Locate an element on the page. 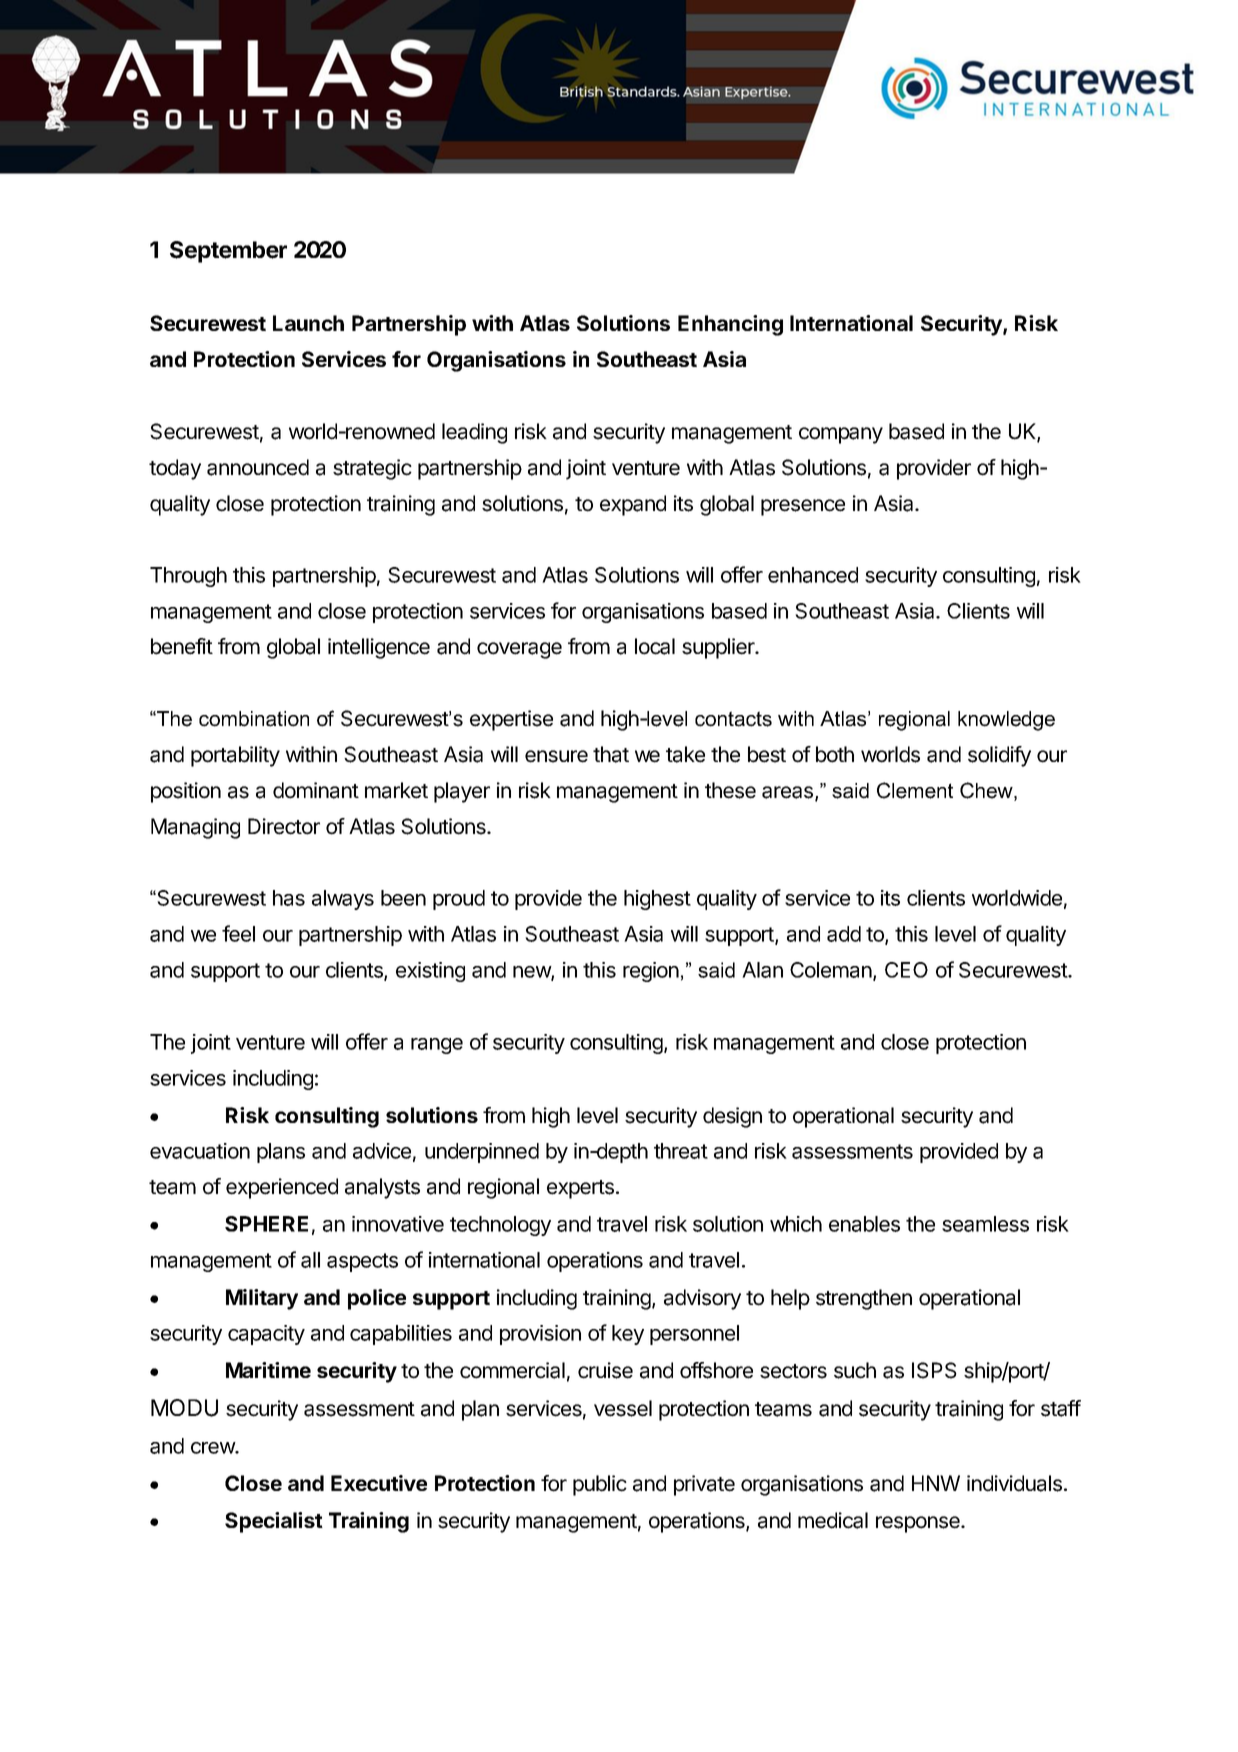 This page has height=1752, width=1238. individuals is located at coordinates (1014, 1483).
